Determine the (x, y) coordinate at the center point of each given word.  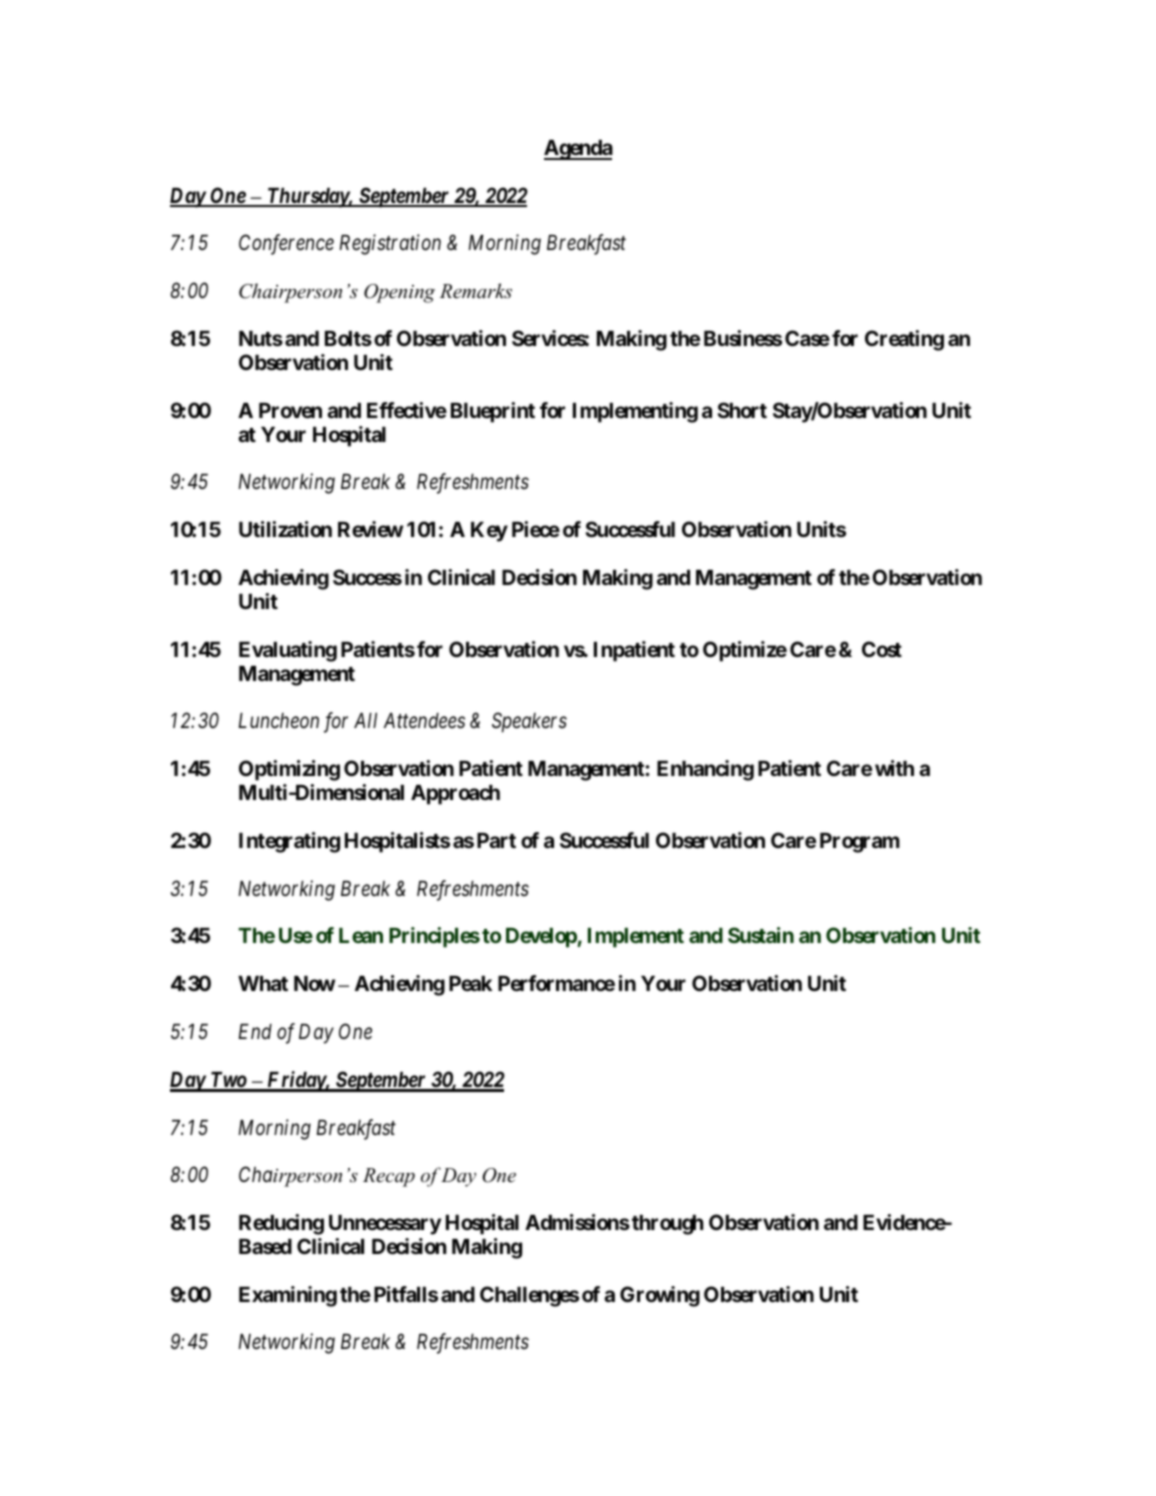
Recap (389, 1177)
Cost (882, 649)
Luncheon (278, 721)
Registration (390, 245)
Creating (904, 340)
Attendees (424, 721)
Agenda (578, 150)
